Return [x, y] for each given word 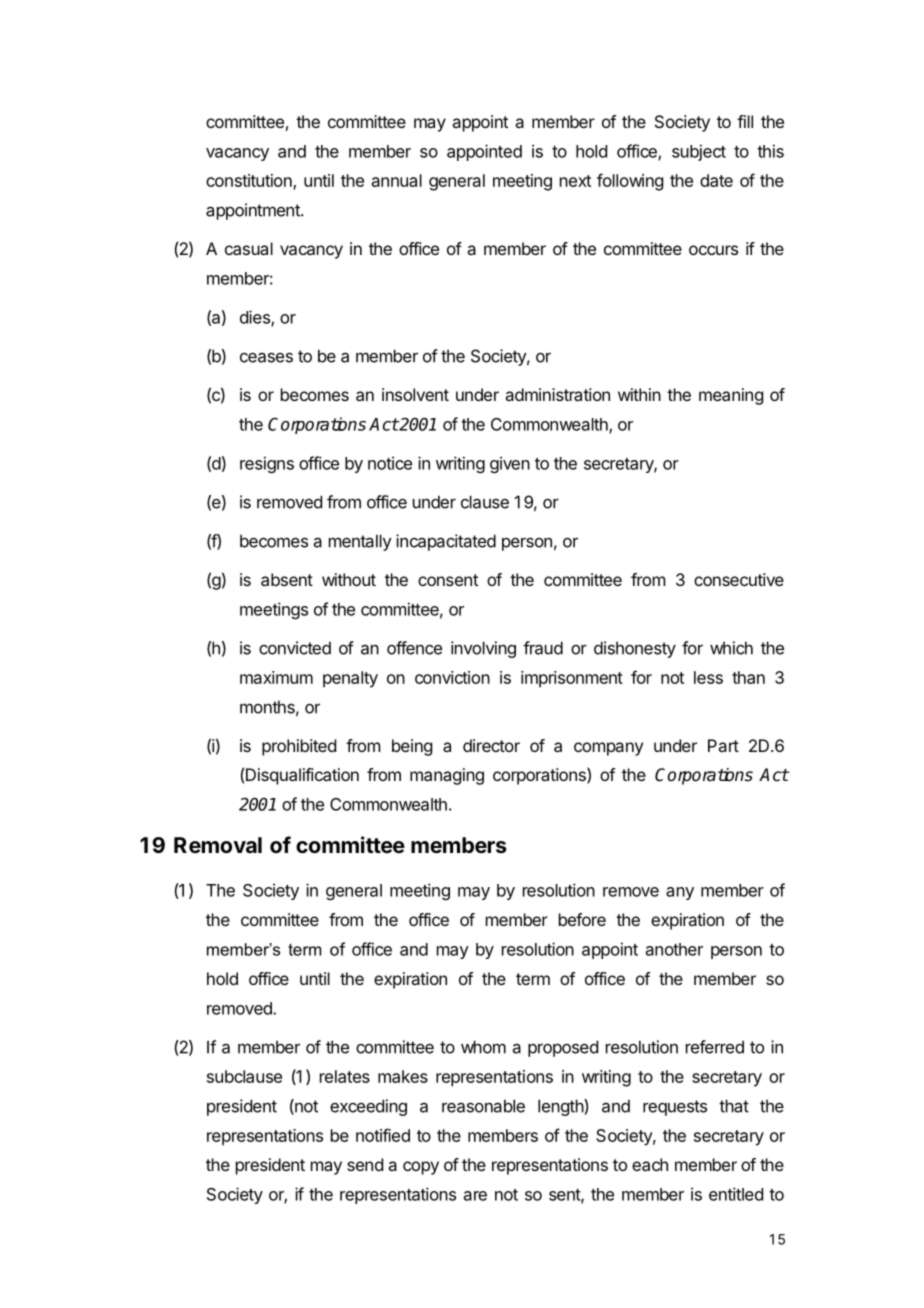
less [708, 677]
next [575, 181]
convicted [295, 648]
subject [699, 152]
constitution [250, 182]
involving [483, 649]
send [365, 1164]
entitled [736, 1194]
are [475, 1196]
